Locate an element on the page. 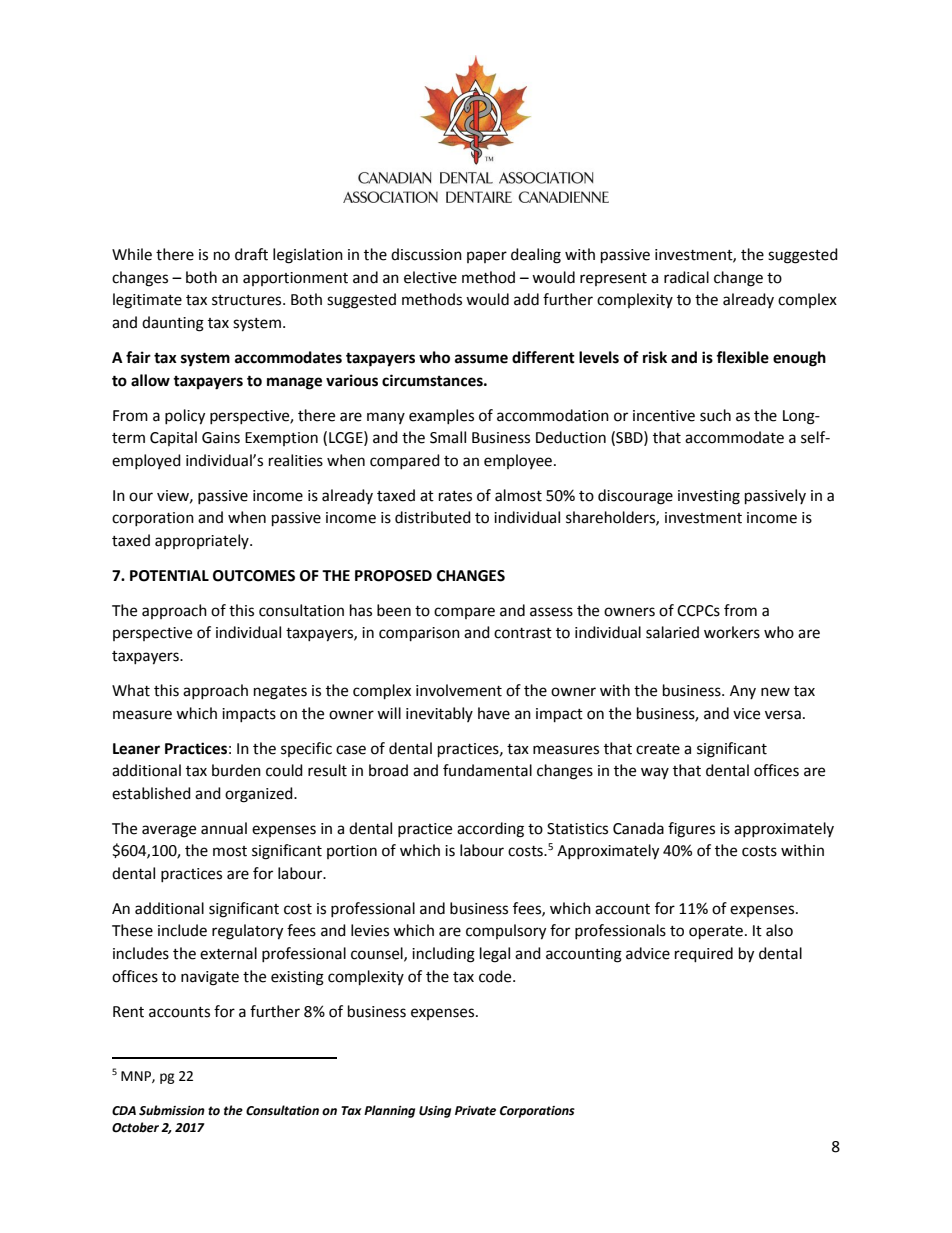  new is located at coordinates (775, 692).
